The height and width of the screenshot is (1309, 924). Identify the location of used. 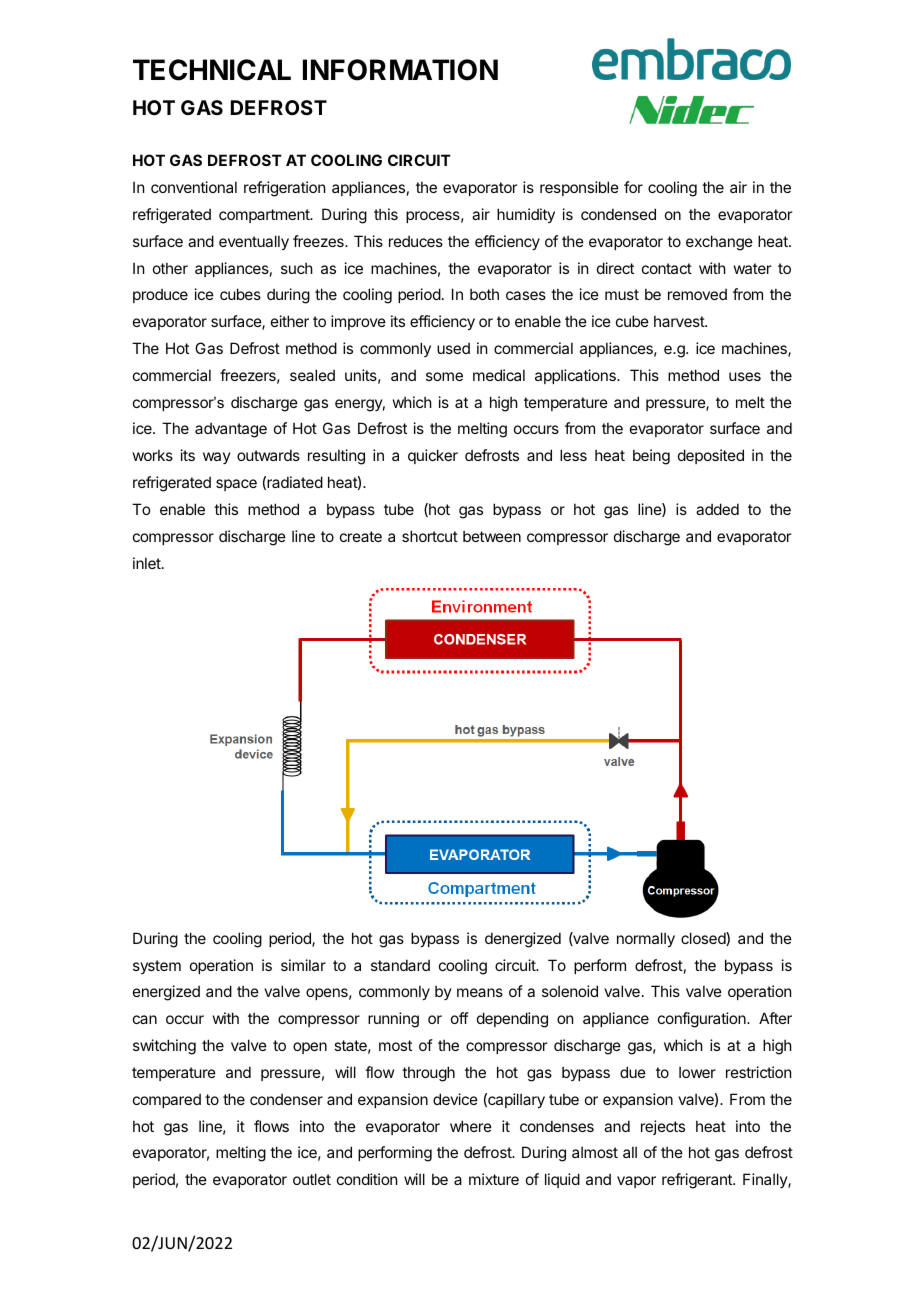
(453, 348).
